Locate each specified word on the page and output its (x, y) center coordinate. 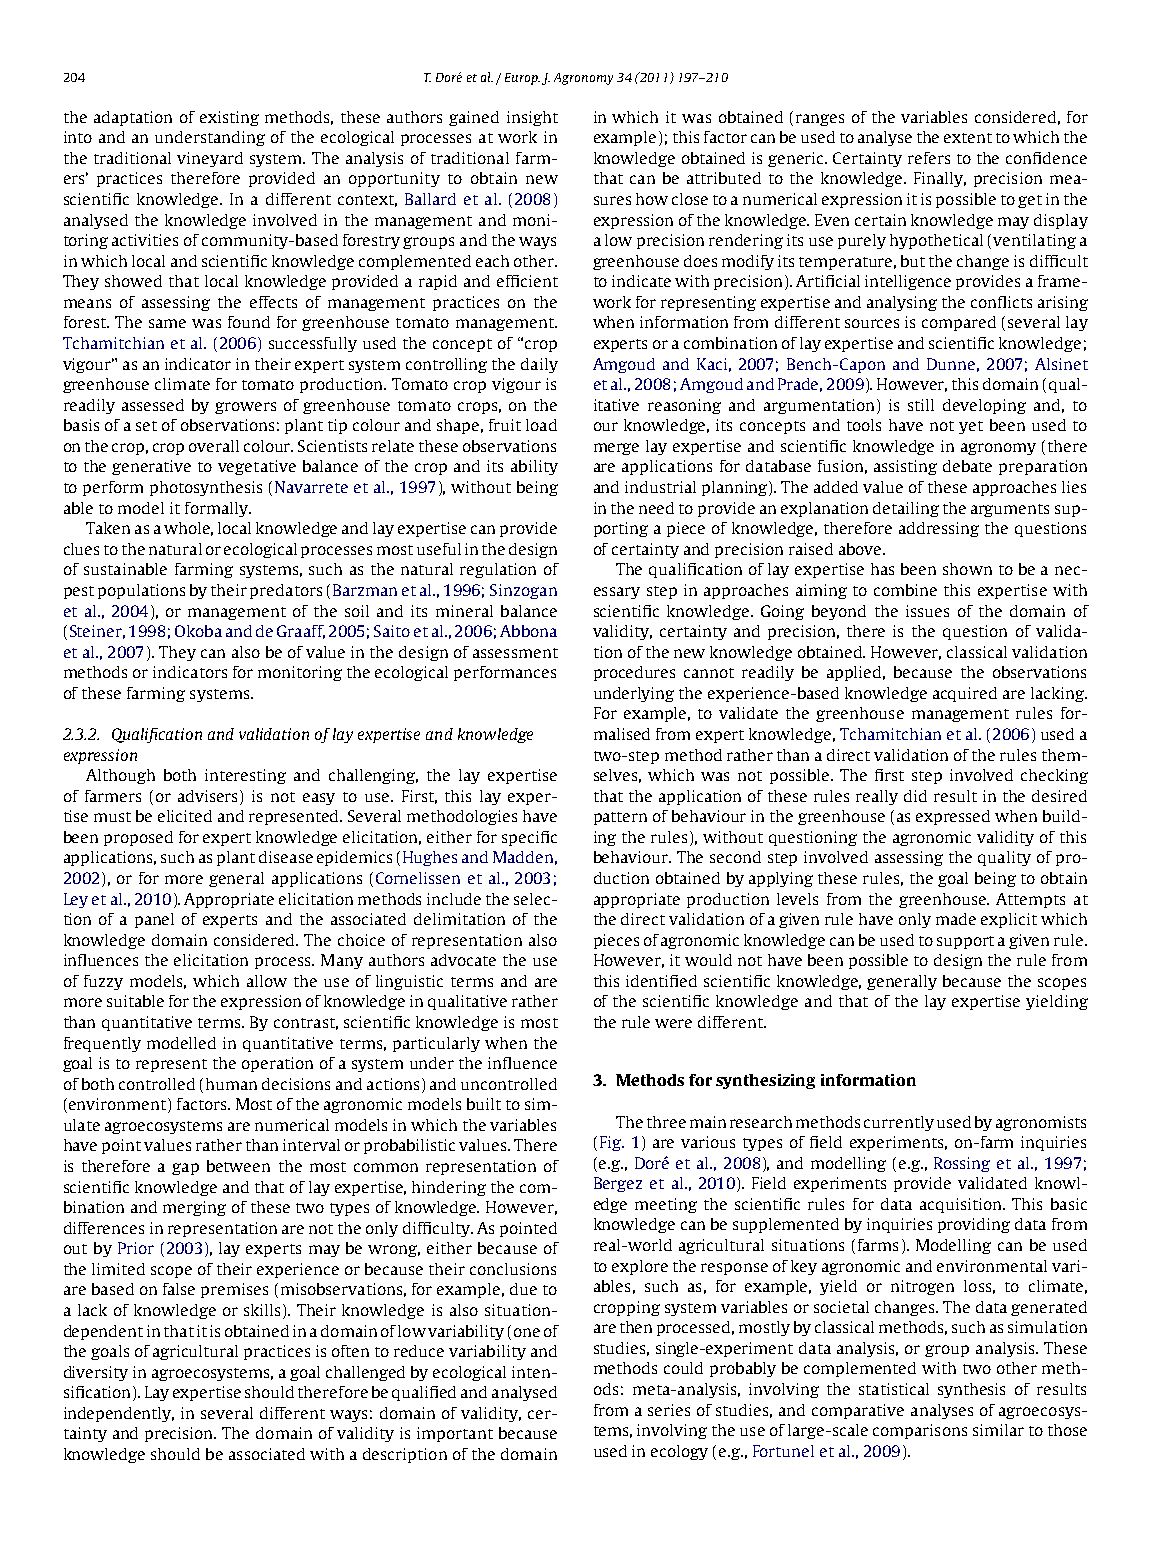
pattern (620, 818)
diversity (96, 1373)
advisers (209, 796)
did (915, 796)
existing (229, 118)
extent (968, 138)
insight (532, 118)
